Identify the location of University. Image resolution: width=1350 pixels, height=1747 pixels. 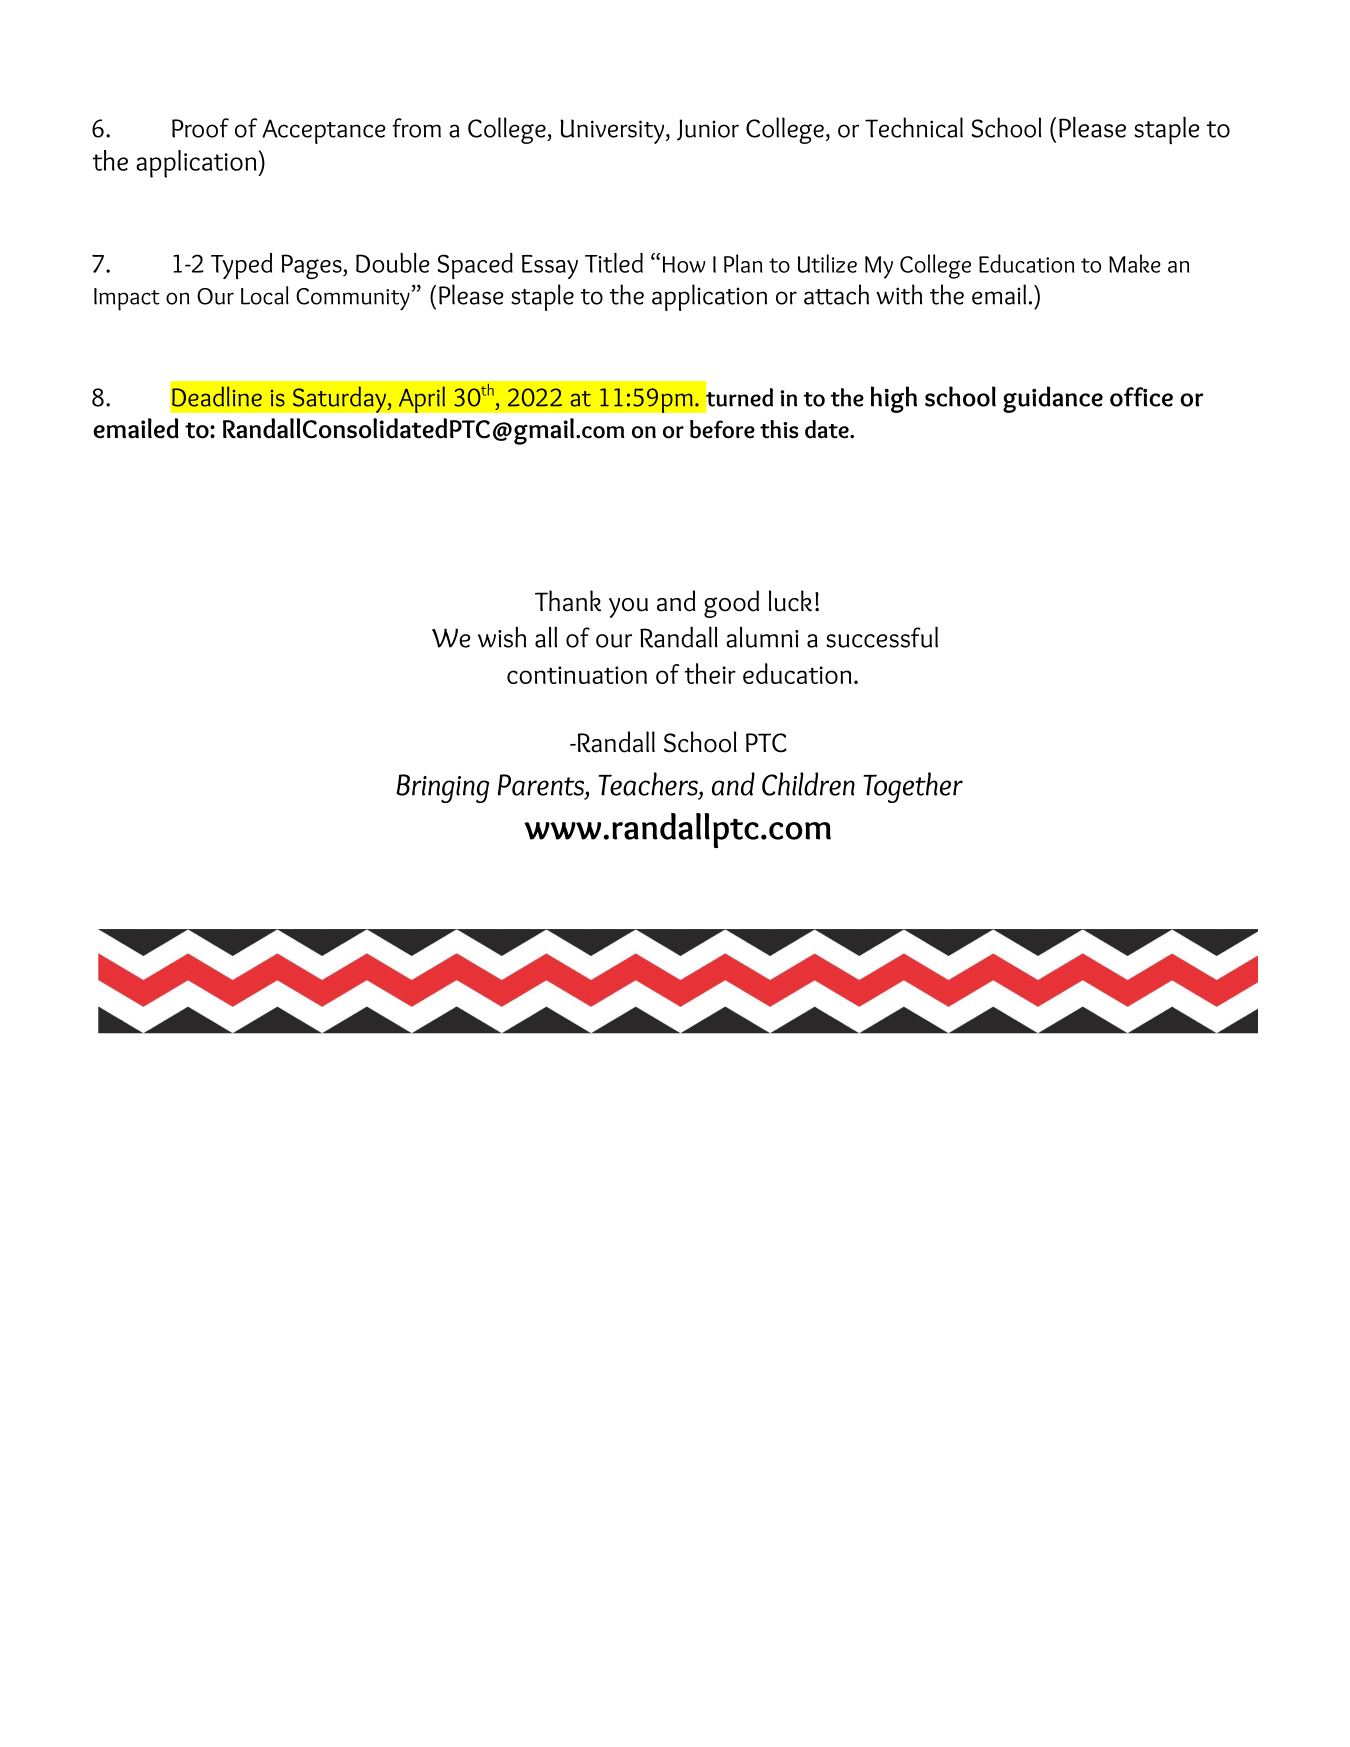
(613, 131).
